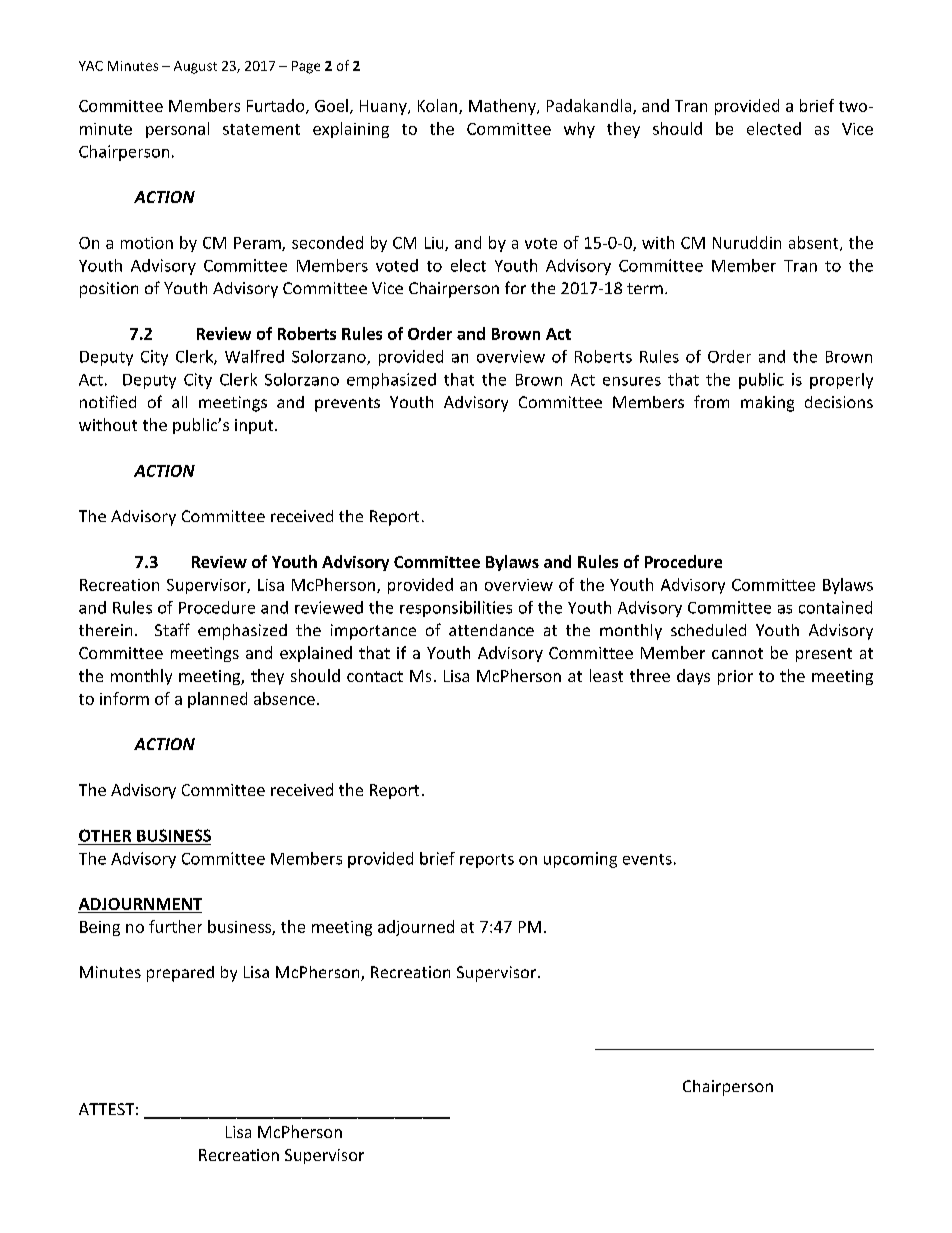 The width and height of the document is (952, 1233). Describe the element at coordinates (175, 926) in the document. I see `further` at that location.
